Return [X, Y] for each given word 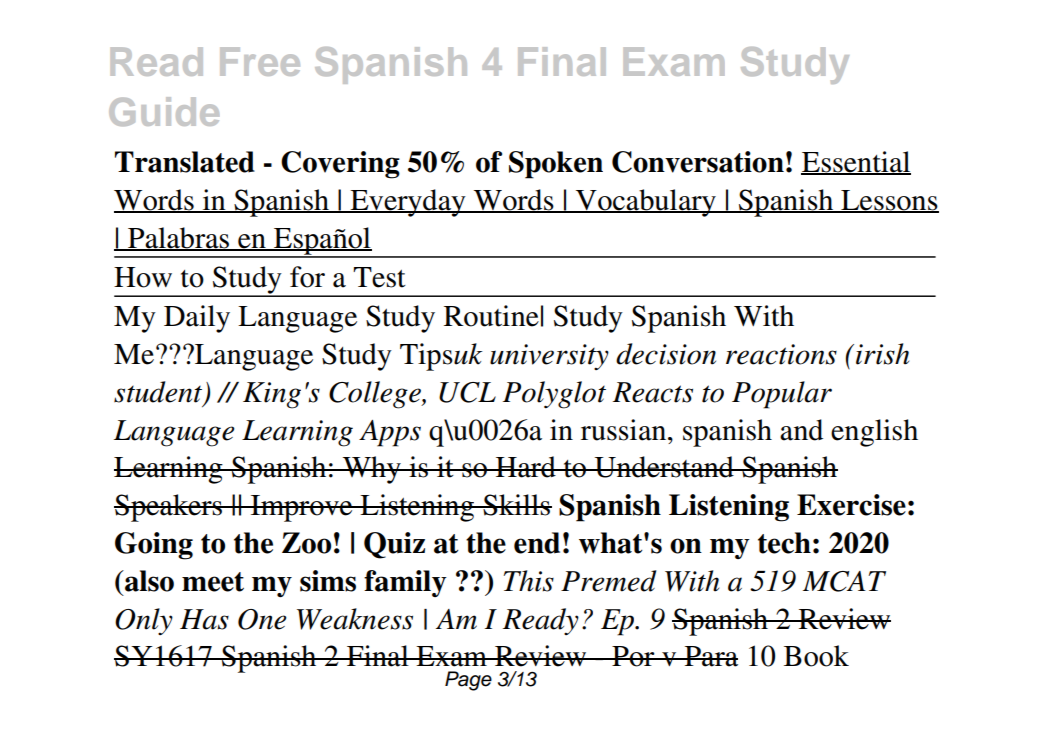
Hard [526, 467]
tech [784, 543]
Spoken [556, 165]
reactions [781, 354]
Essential [856, 163]
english [874, 433]
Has [204, 619]
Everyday [408, 203]
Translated [185, 162]
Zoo [306, 543]
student [159, 393]
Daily [197, 319]
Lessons [889, 201]
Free [260, 61]
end [537, 543]
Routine [491, 316]
